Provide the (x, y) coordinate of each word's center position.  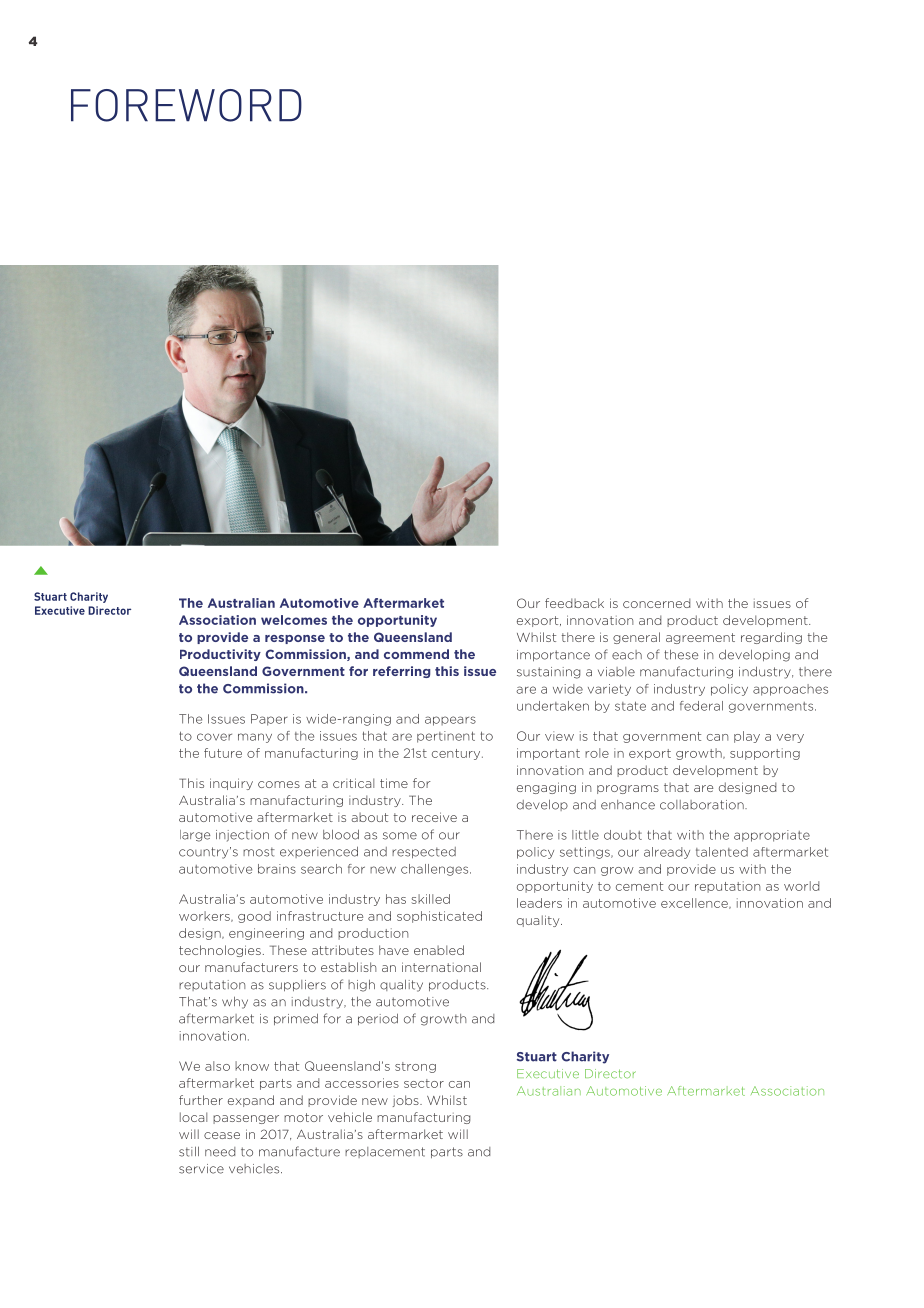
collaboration (703, 805)
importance (553, 655)
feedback (574, 603)
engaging (546, 788)
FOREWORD (186, 105)
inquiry (231, 784)
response (295, 639)
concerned (656, 603)
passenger (246, 1119)
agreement (700, 638)
